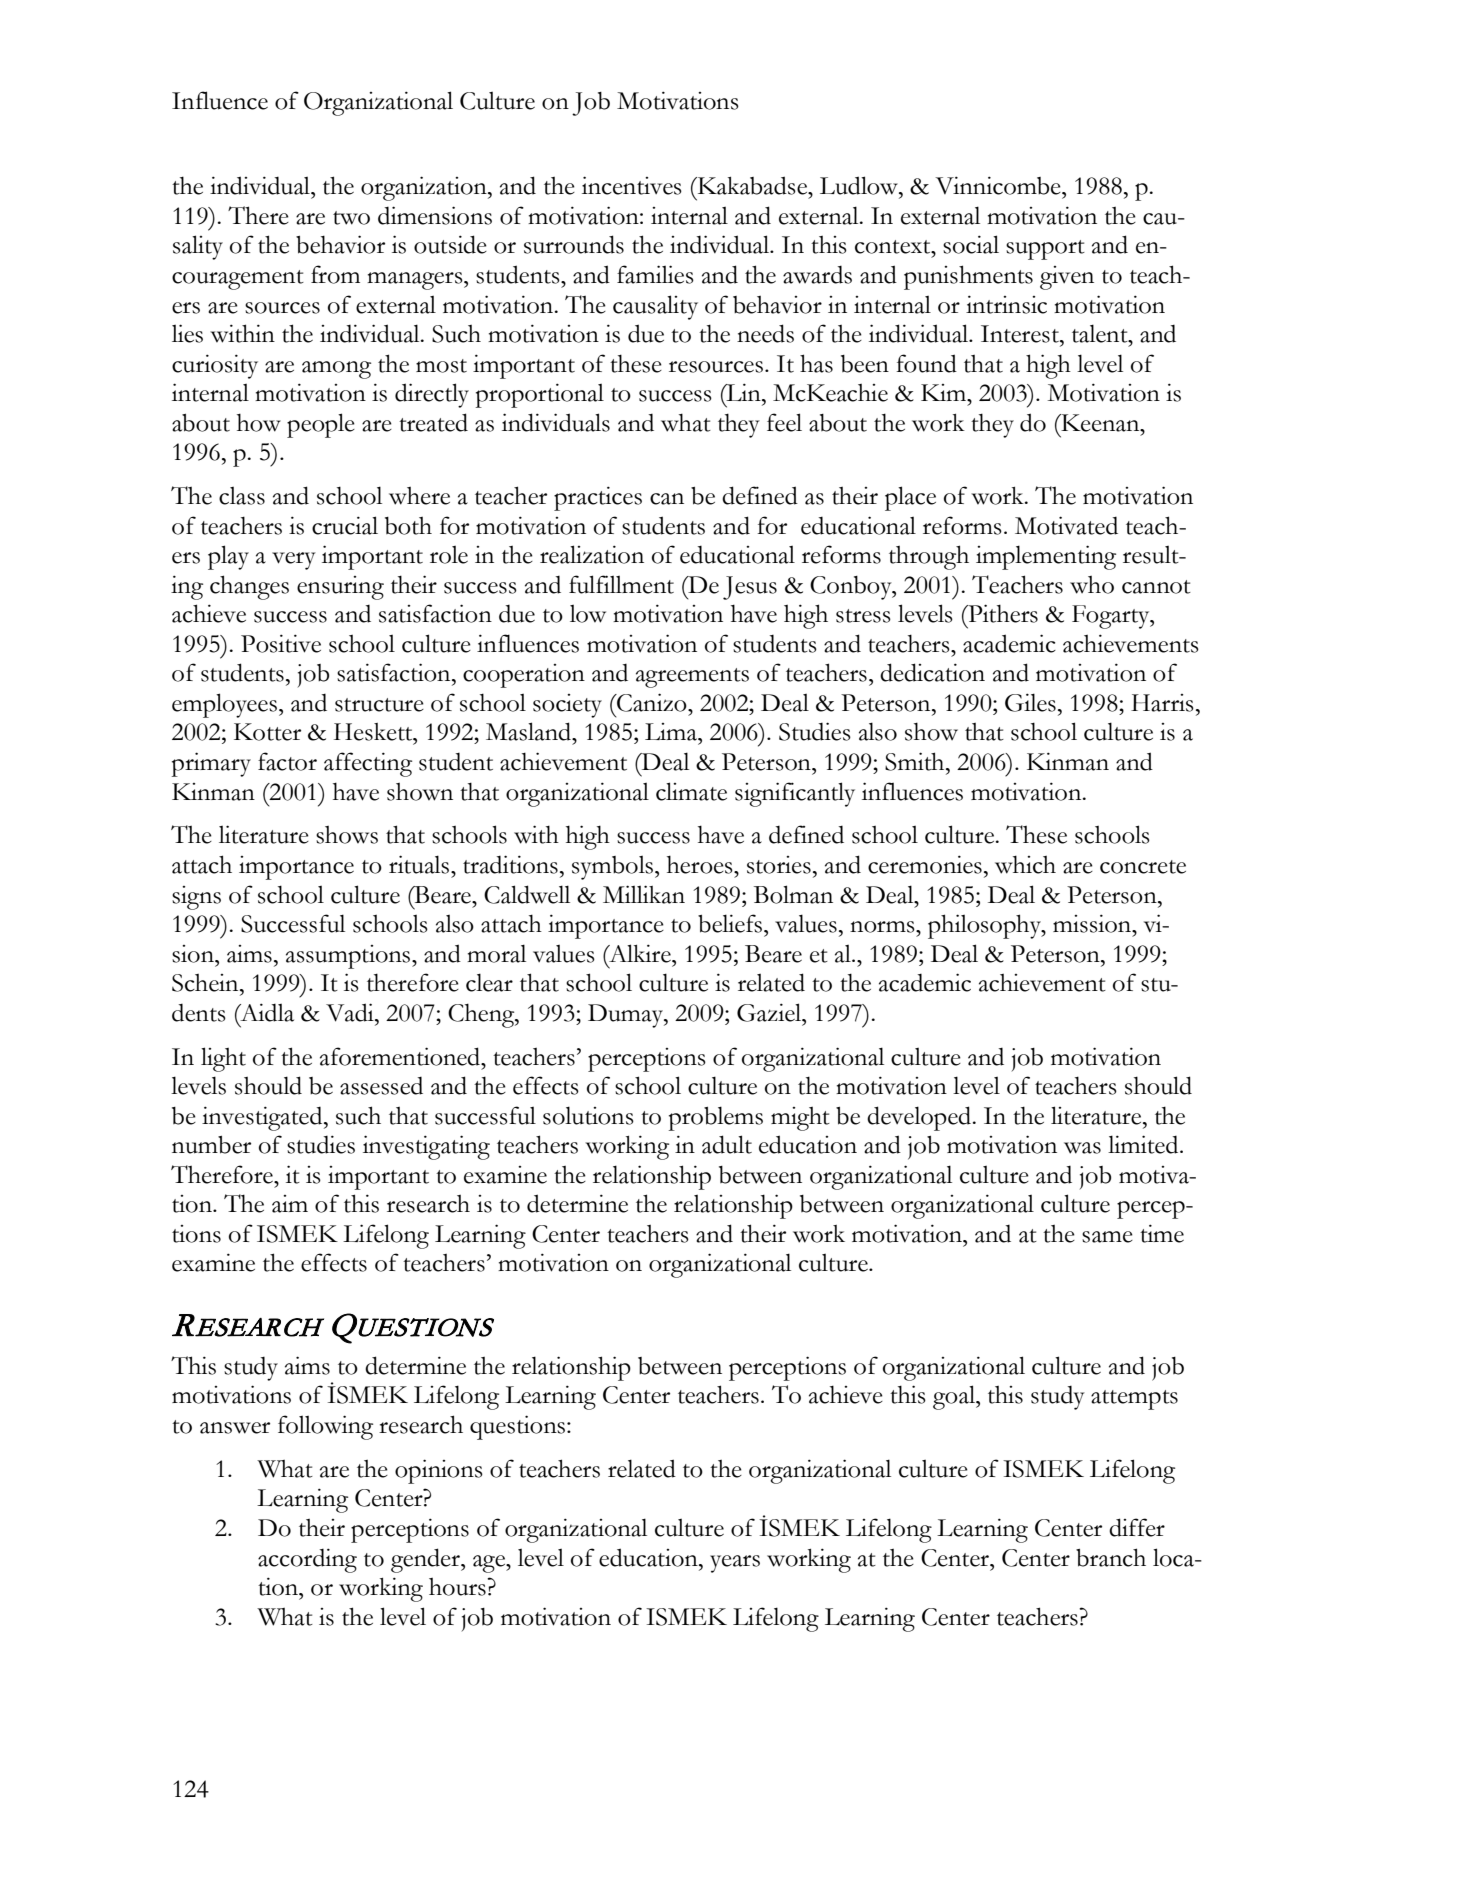  I want to click on two, so click(351, 218).
